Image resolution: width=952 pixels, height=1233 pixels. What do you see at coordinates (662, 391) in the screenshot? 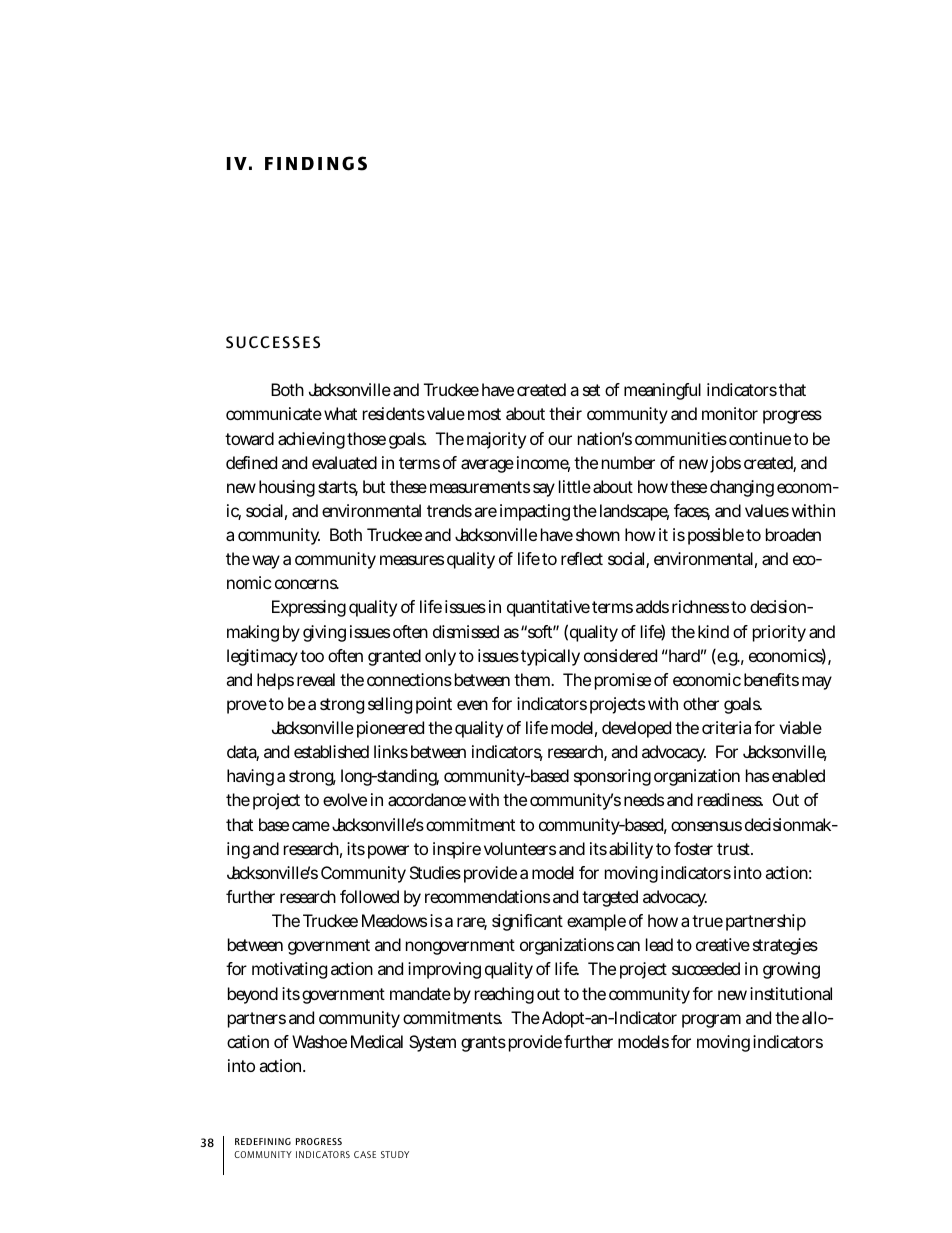
I see `meaningful` at bounding box center [662, 391].
